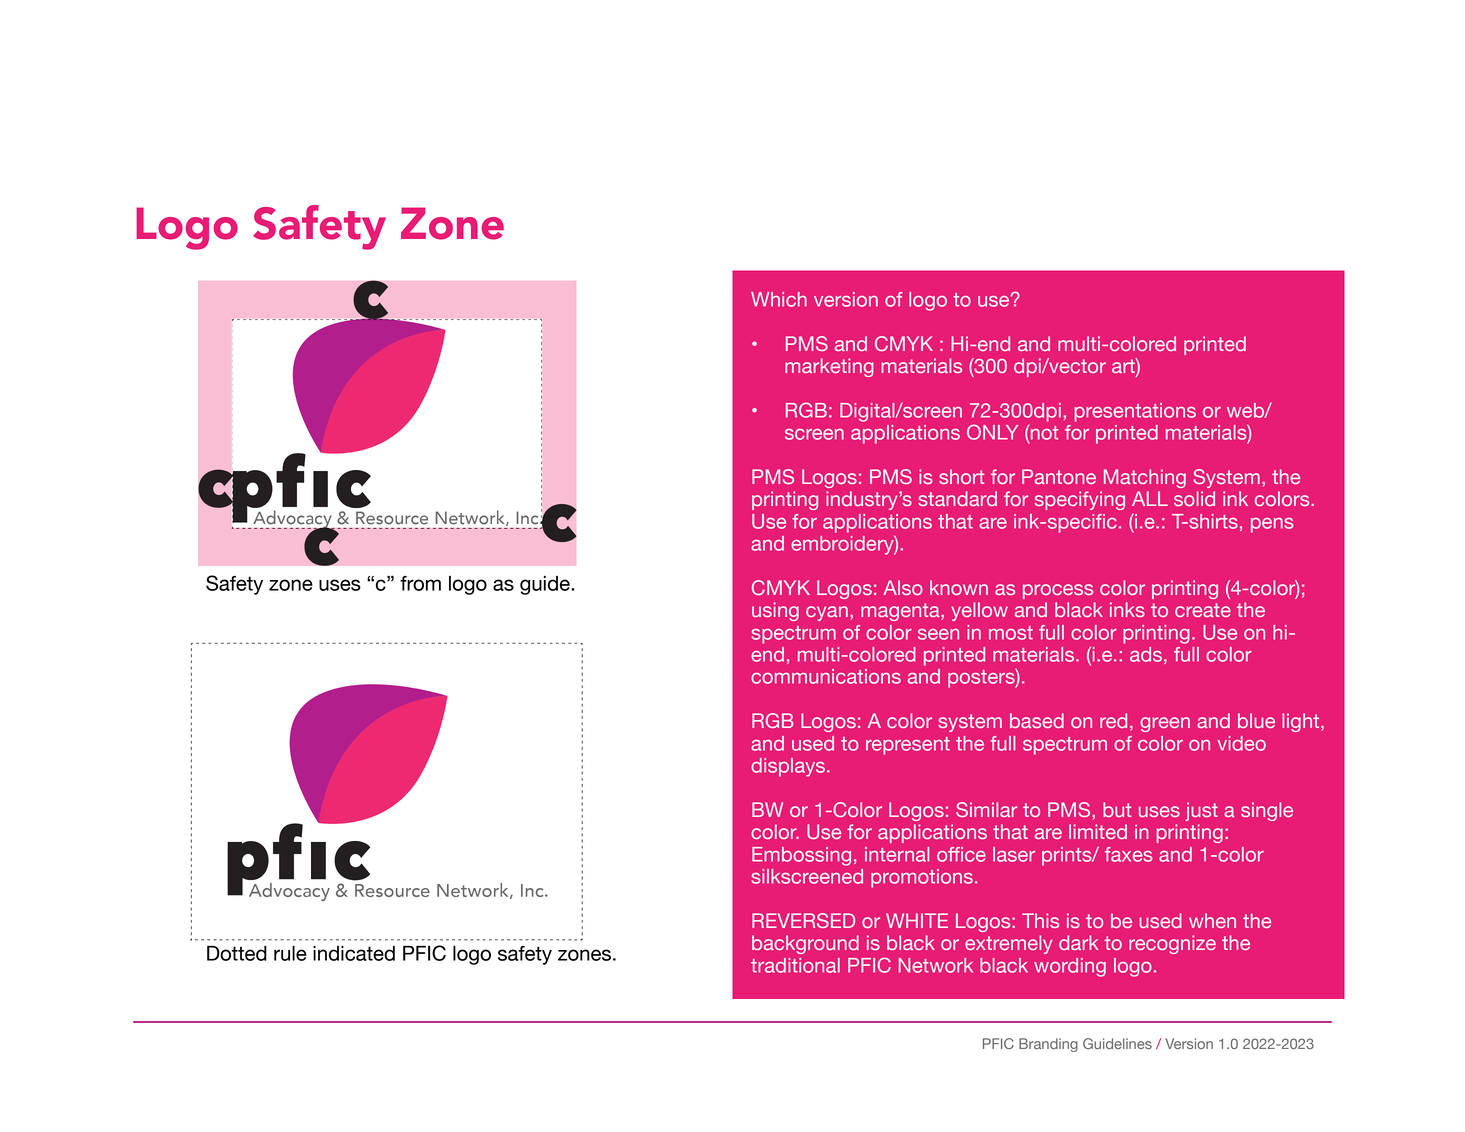 The height and width of the page is (1132, 1465). Describe the element at coordinates (1146, 654) in the page. I see `ads` at that location.
